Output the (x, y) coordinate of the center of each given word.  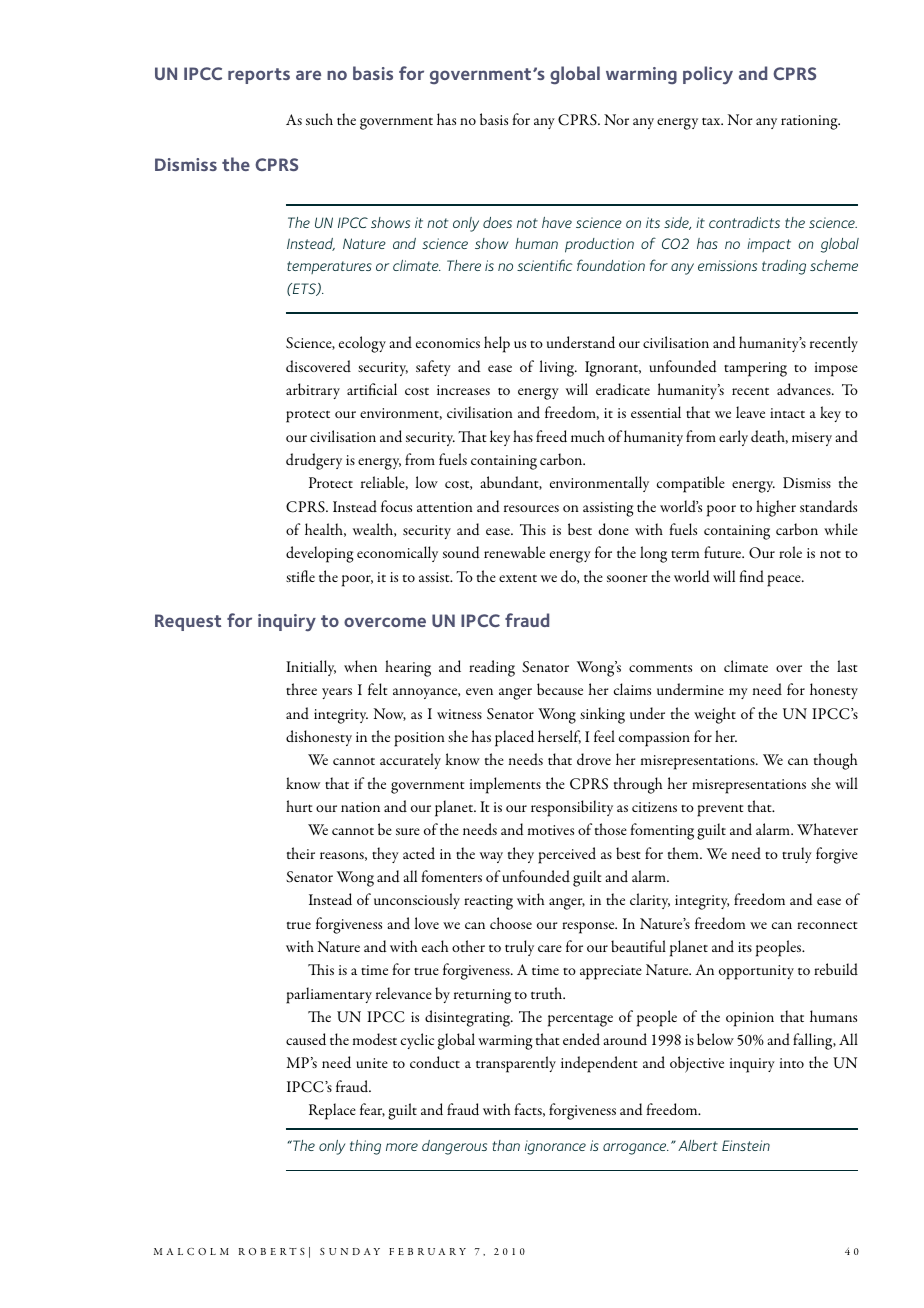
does (497, 222)
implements (505, 785)
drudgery (314, 461)
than (506, 1145)
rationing (810, 122)
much (588, 436)
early (733, 438)
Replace (332, 1111)
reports (259, 76)
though (835, 761)
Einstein (746, 1145)
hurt (299, 806)
